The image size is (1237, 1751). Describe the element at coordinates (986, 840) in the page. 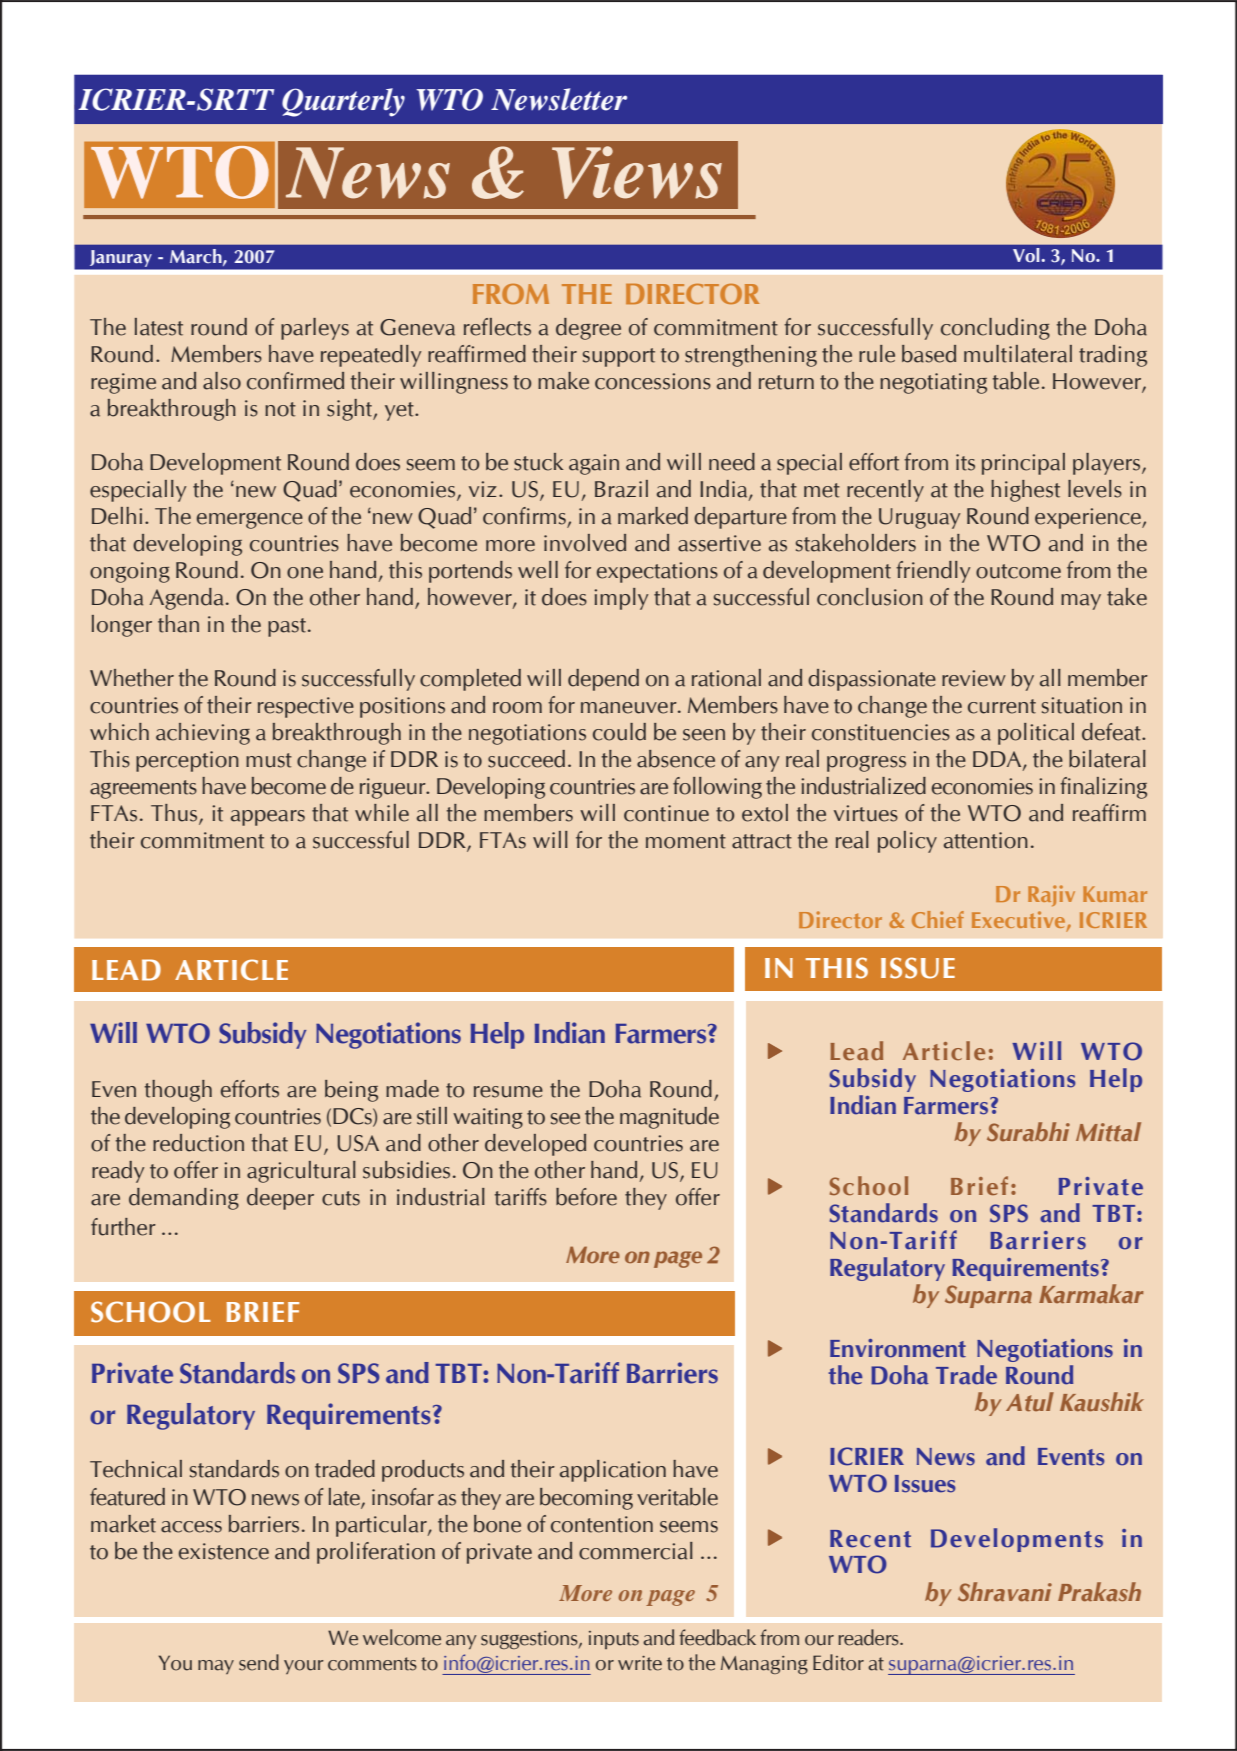

I see `attention` at that location.
